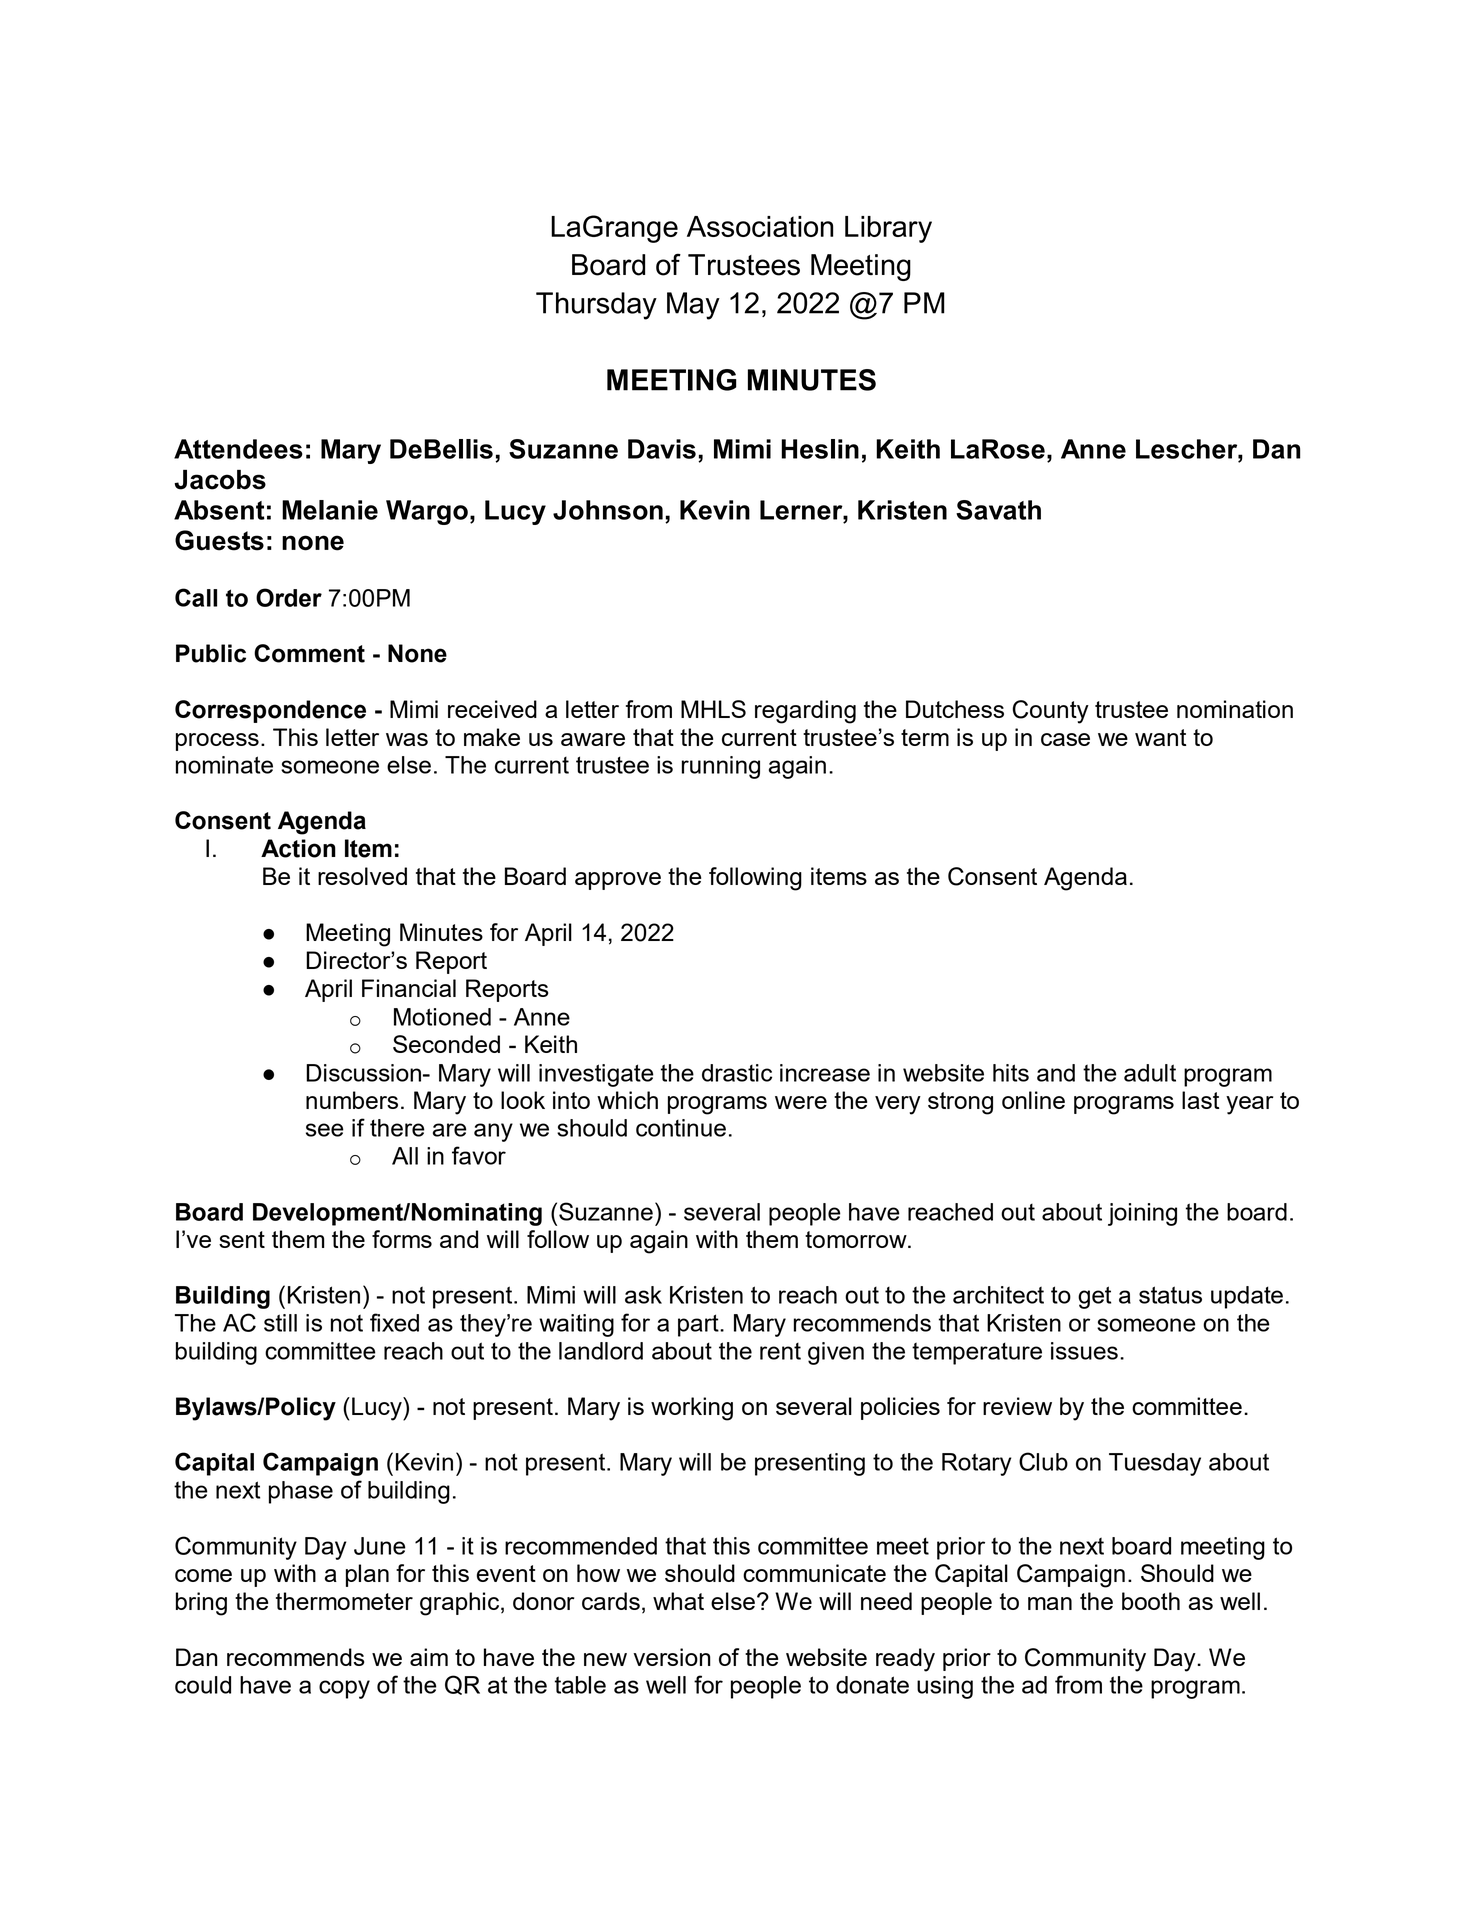 This screenshot has width=1482, height=1917. I want to click on May, so click(693, 306).
